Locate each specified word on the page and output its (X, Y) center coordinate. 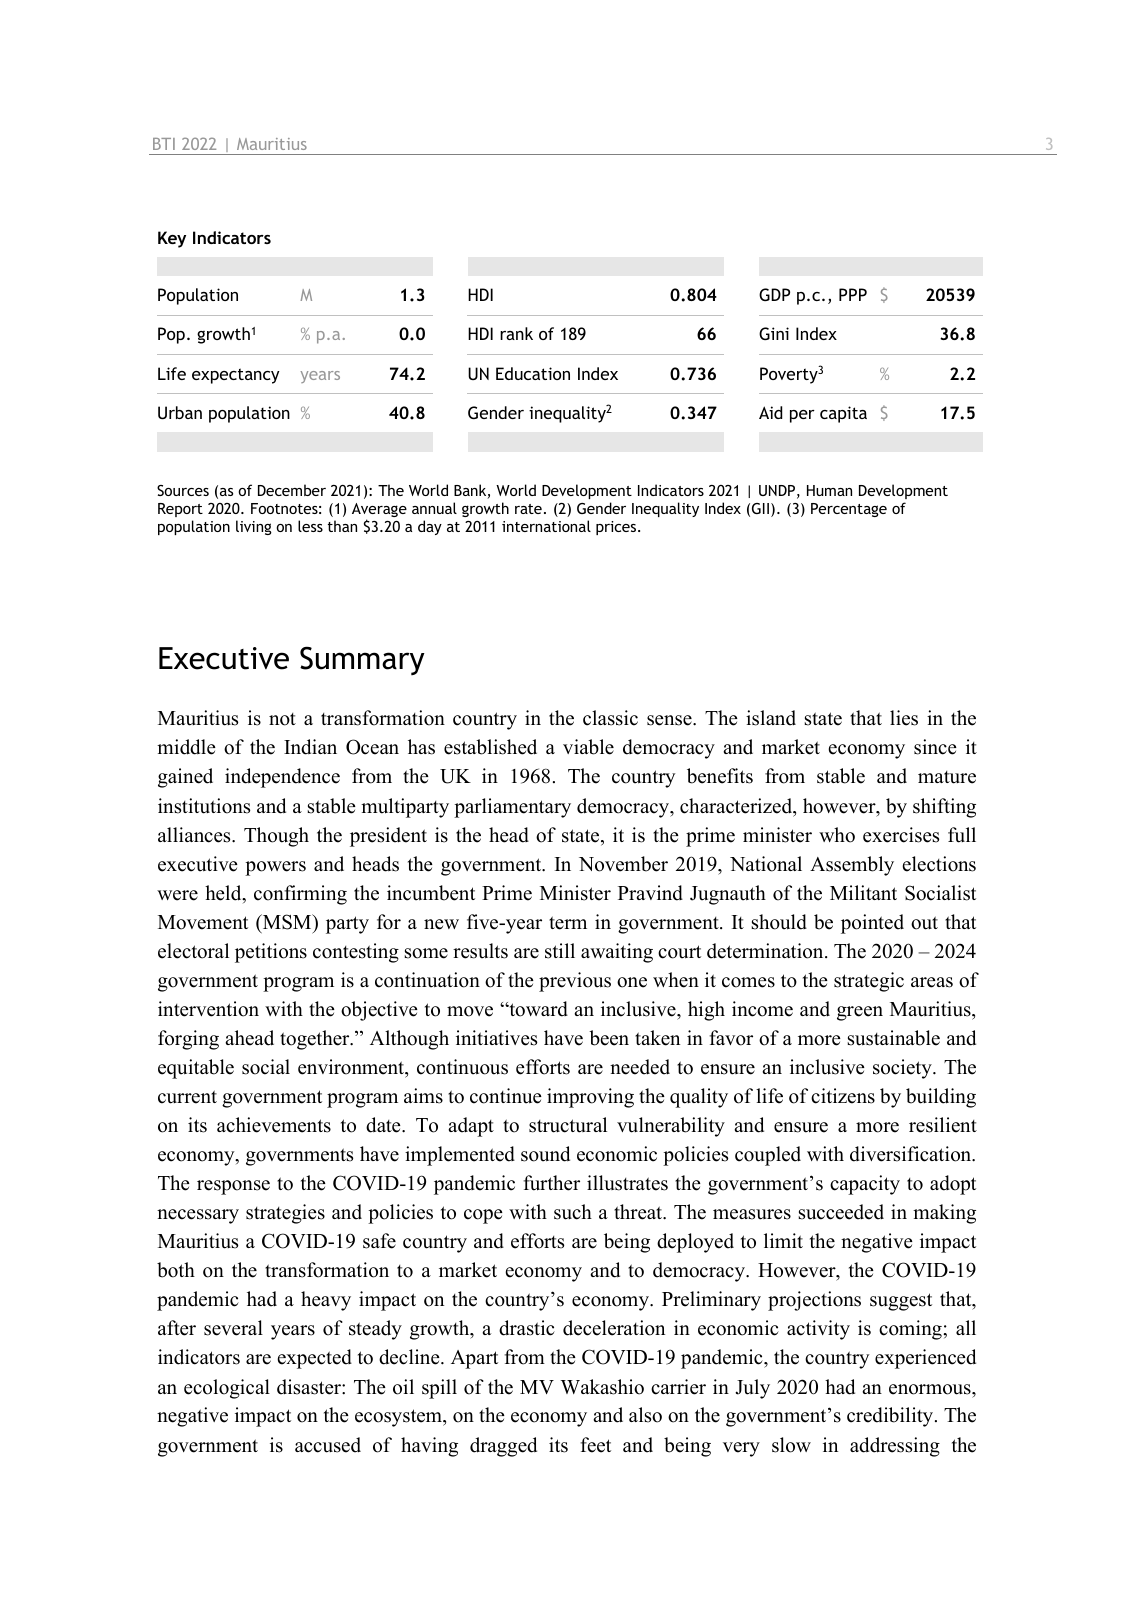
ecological (227, 1389)
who (837, 835)
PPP (853, 294)
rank (516, 333)
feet (595, 1445)
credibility (891, 1417)
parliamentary (512, 808)
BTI (164, 144)
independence (282, 778)
